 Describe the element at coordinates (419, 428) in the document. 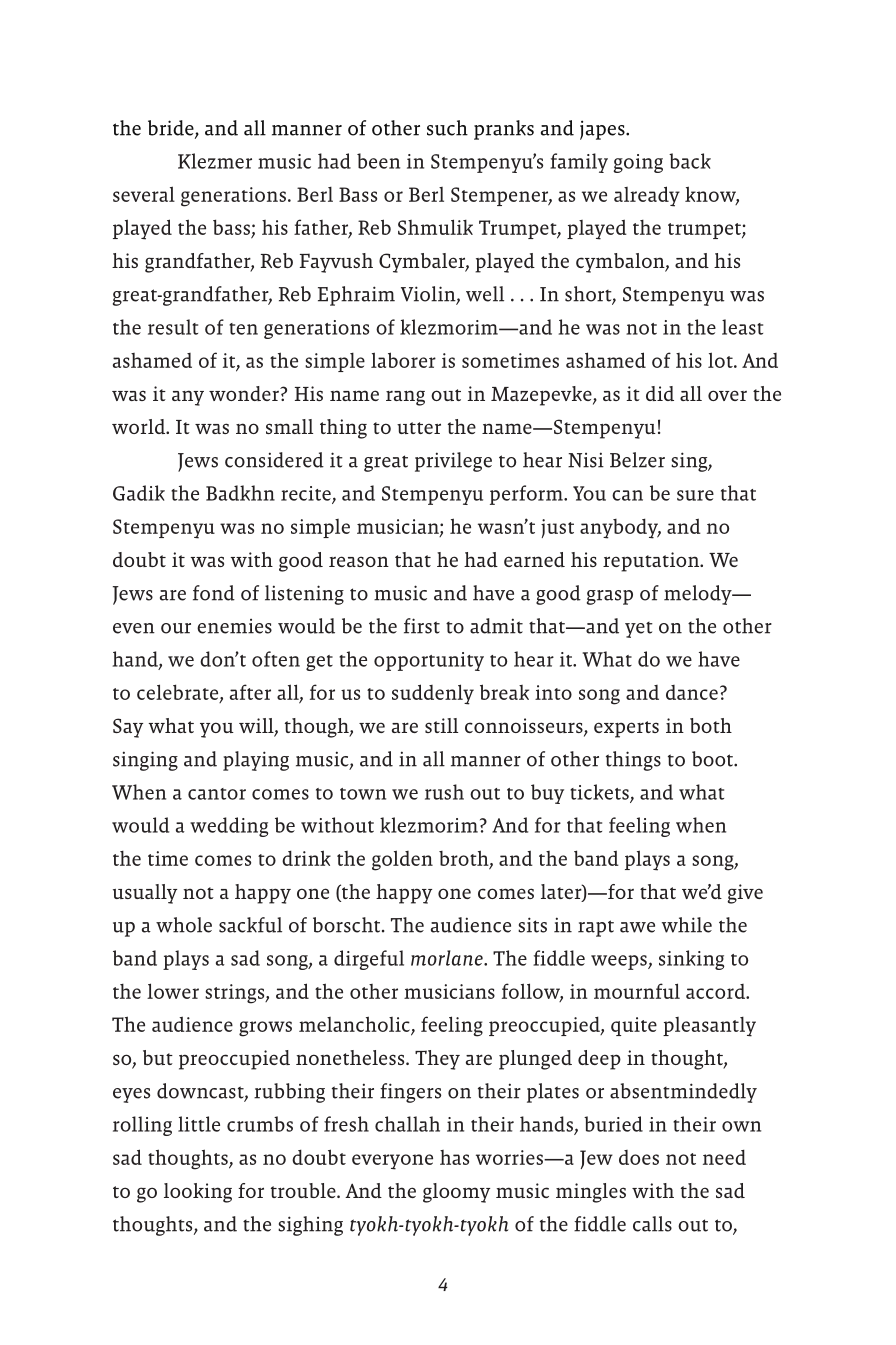

I see `utter` at that location.
